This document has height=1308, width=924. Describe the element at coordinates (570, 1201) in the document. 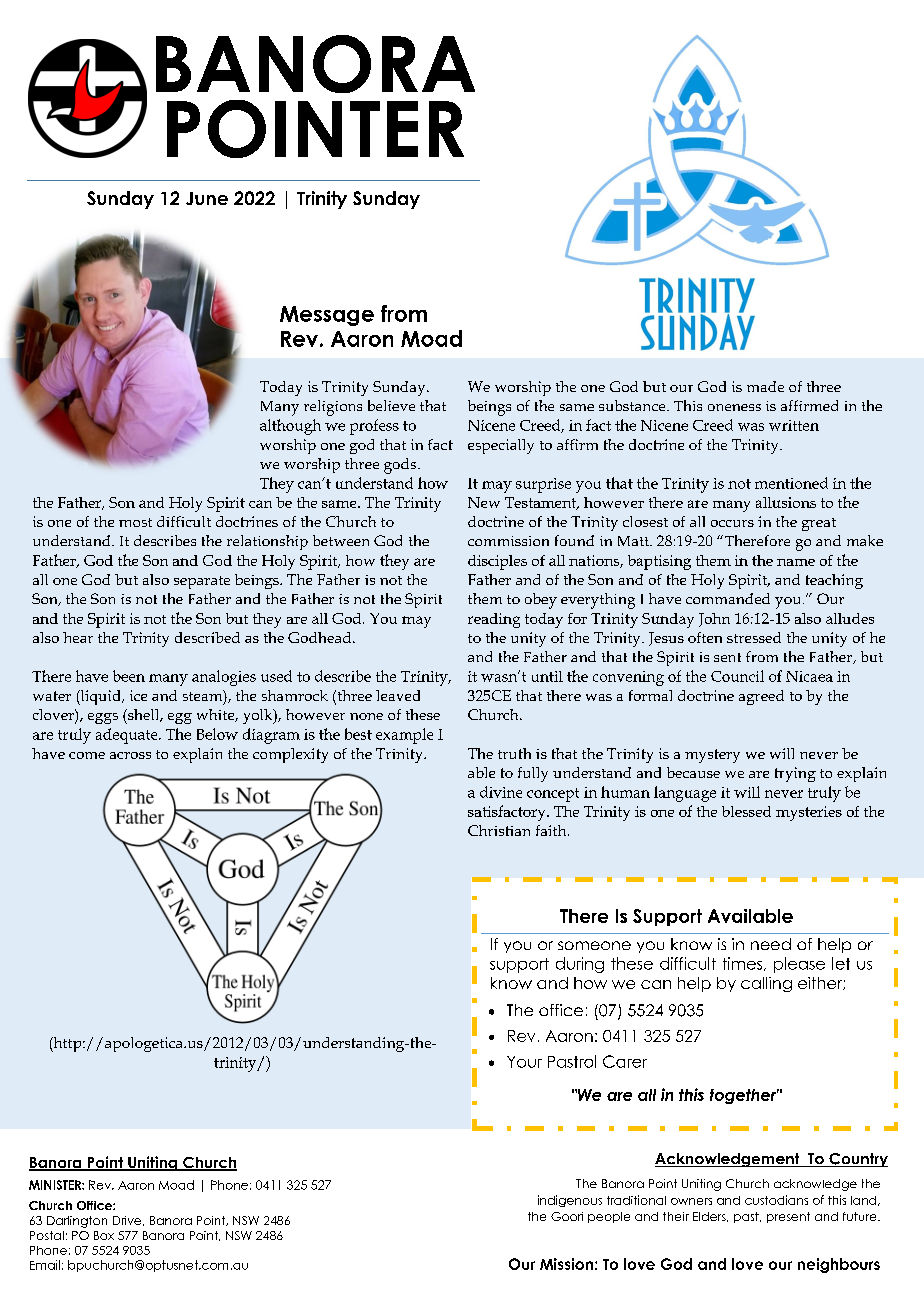

I see `indigenous` at that location.
